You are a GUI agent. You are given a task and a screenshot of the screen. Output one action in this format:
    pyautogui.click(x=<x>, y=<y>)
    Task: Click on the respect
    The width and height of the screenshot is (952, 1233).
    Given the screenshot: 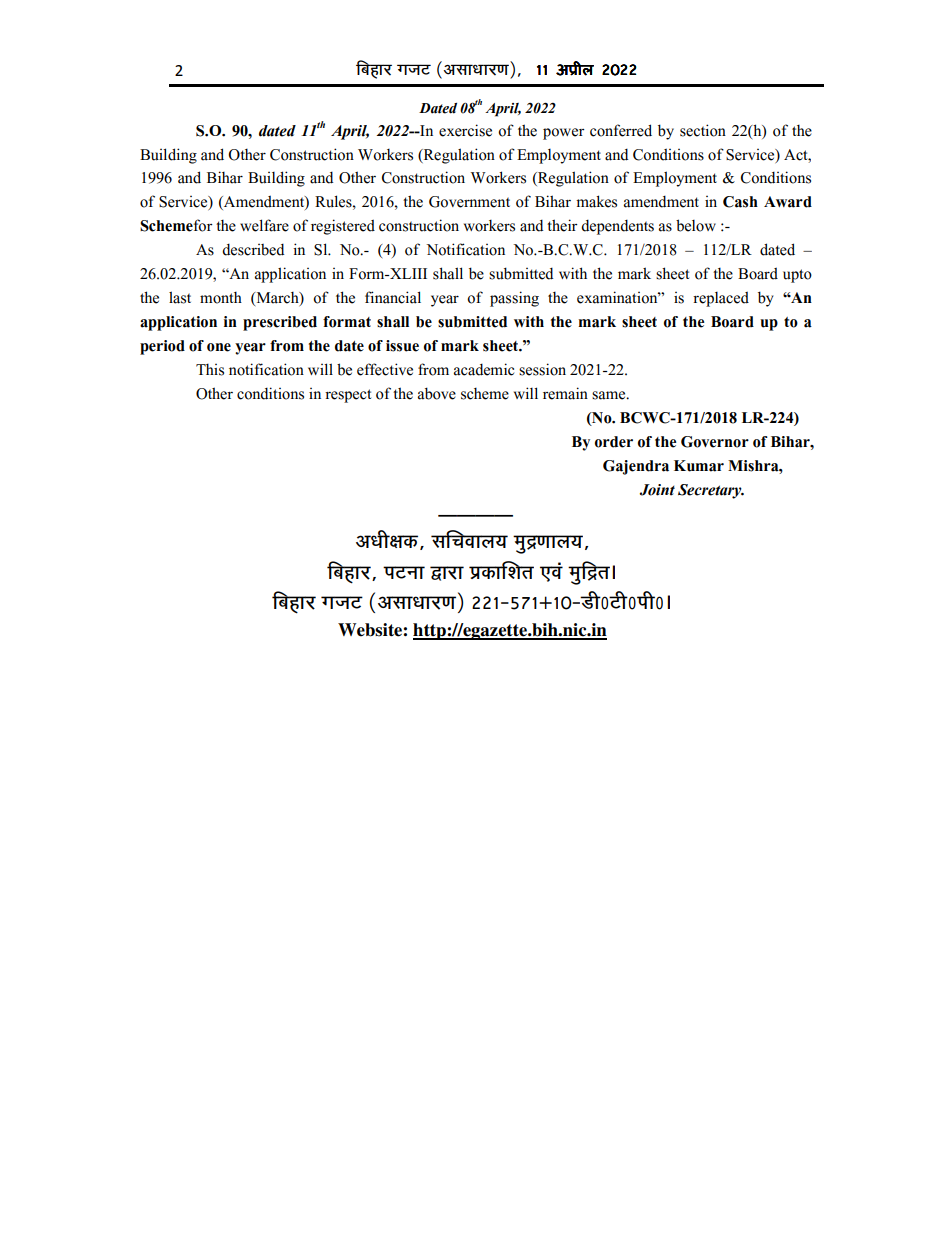 What is the action you would take?
    pyautogui.click(x=348, y=396)
